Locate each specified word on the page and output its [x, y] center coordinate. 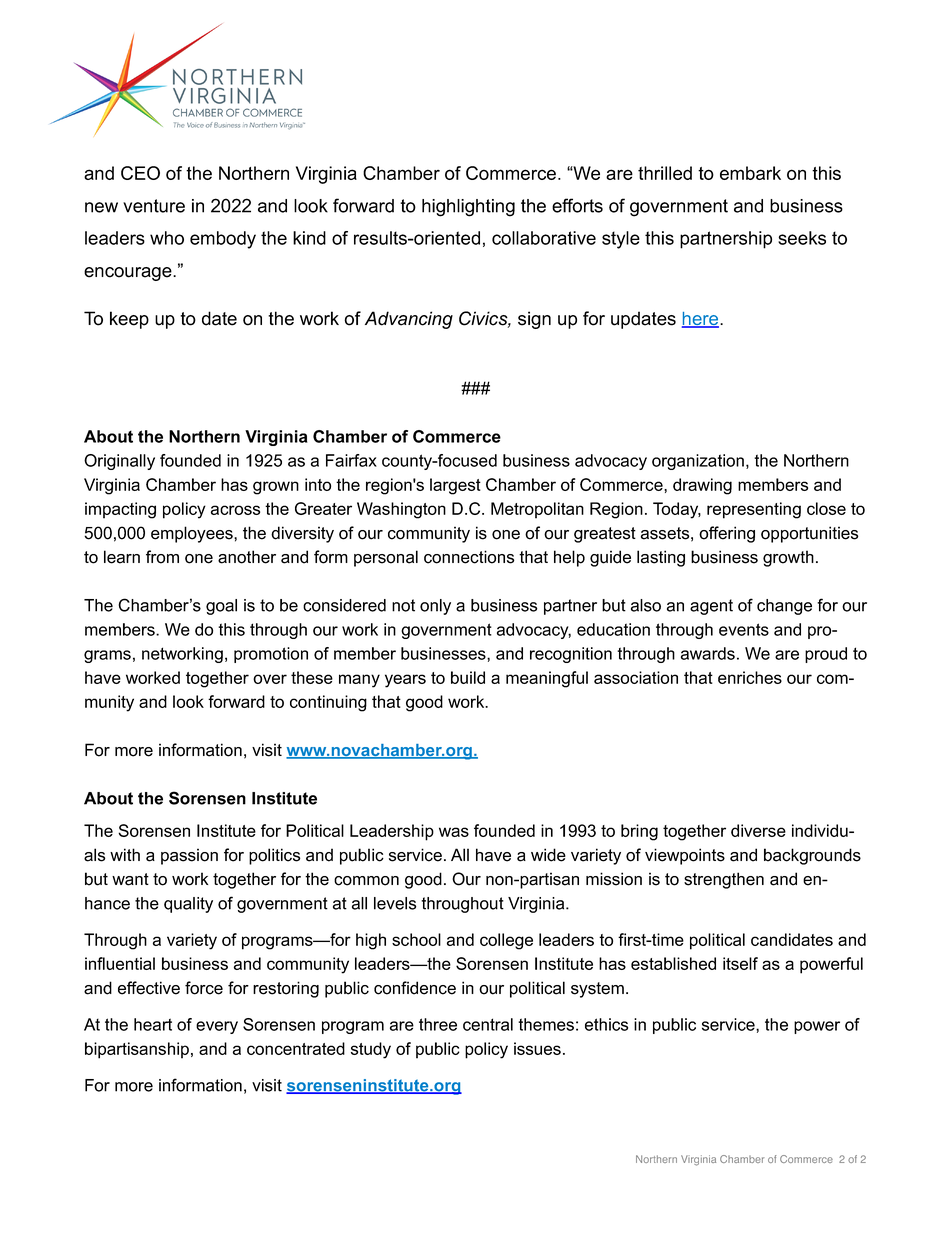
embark [750, 173]
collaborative [544, 238]
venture [154, 206]
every [217, 1027]
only [435, 607]
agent [711, 607]
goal [221, 607]
